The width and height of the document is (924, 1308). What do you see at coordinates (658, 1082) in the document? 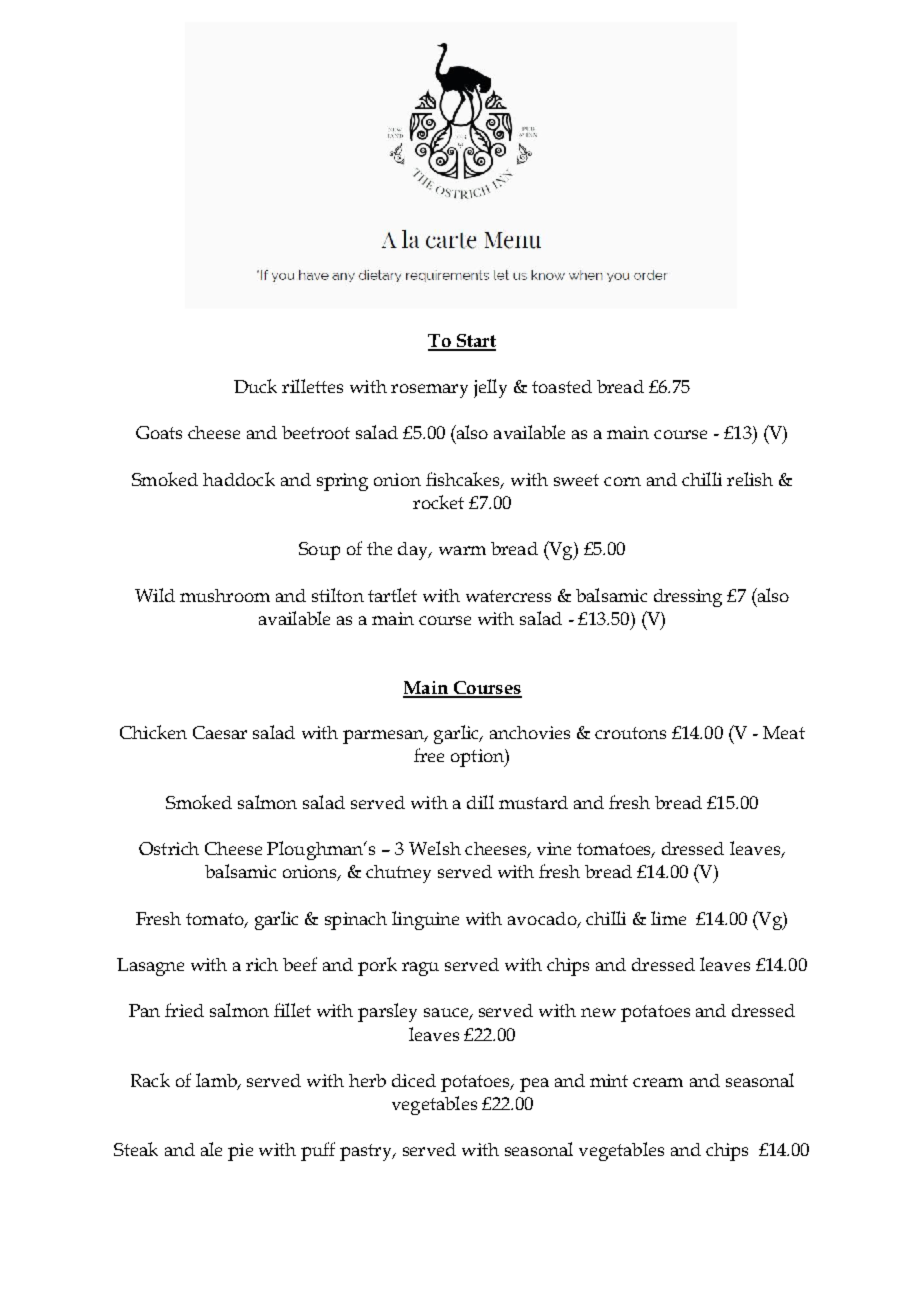
I see `cream` at bounding box center [658, 1082].
